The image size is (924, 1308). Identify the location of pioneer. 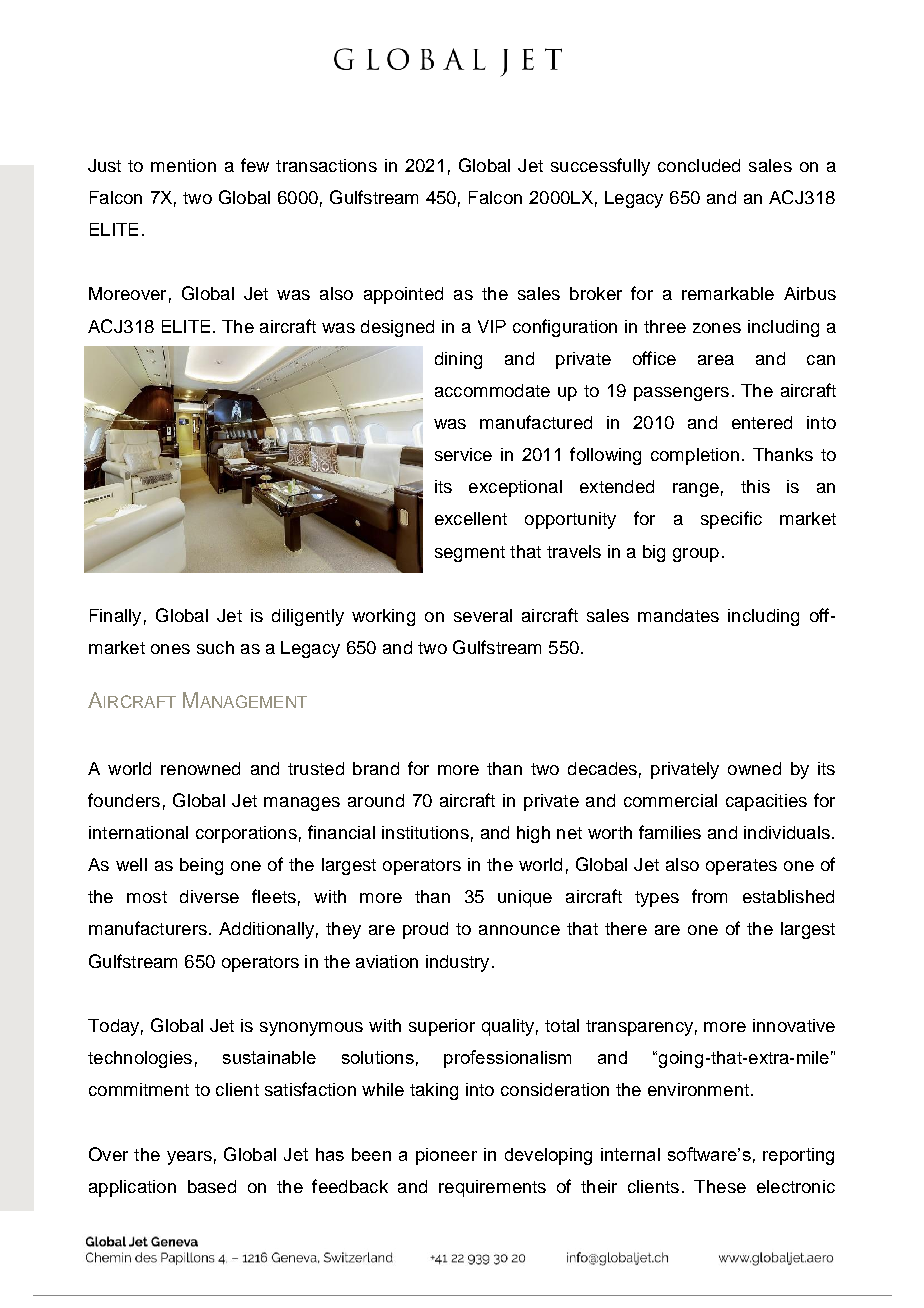
(446, 1156).
